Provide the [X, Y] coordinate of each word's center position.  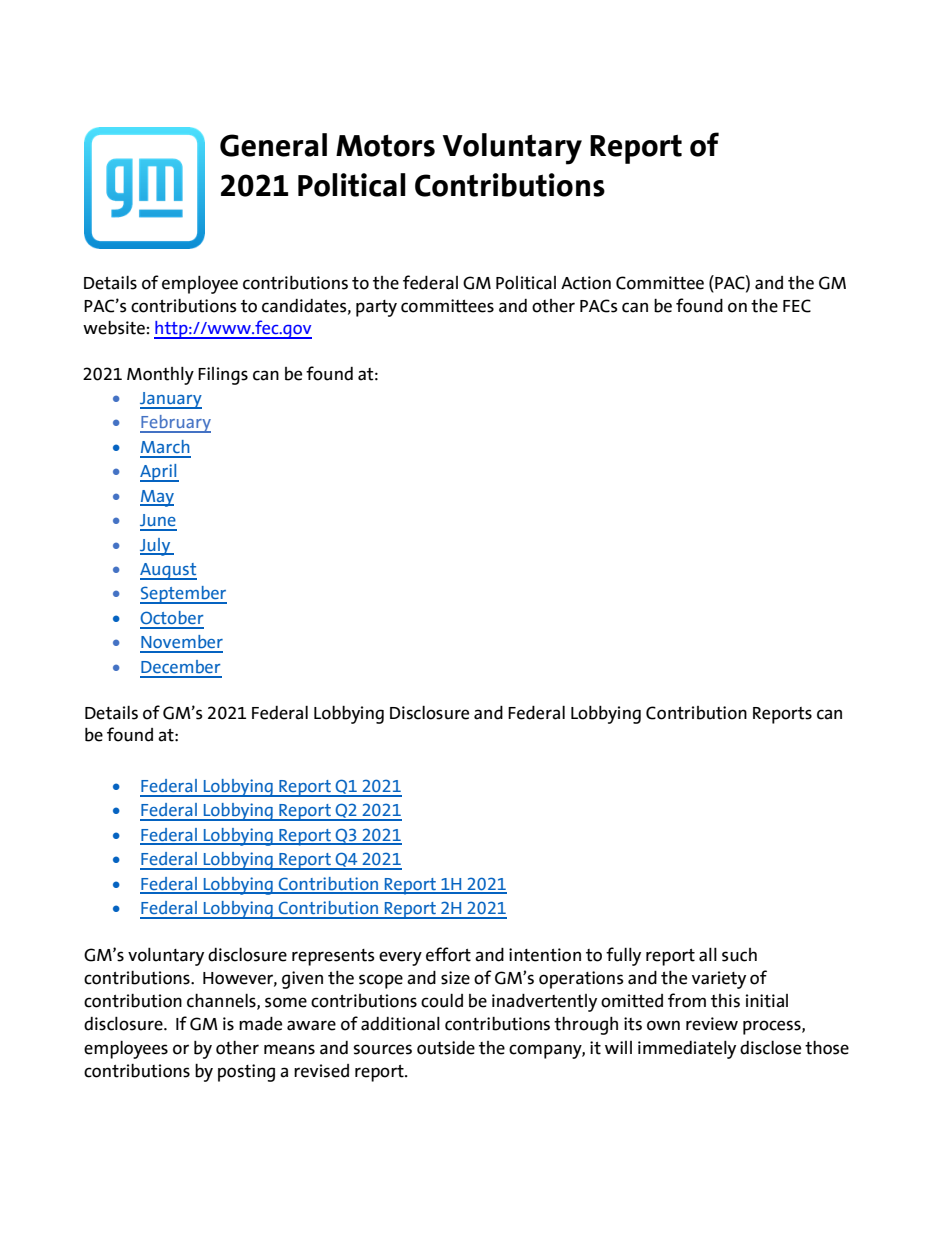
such [739, 955]
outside [446, 1048]
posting [246, 1073]
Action [586, 283]
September [183, 595]
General [273, 145]
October [171, 617]
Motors [385, 146]
